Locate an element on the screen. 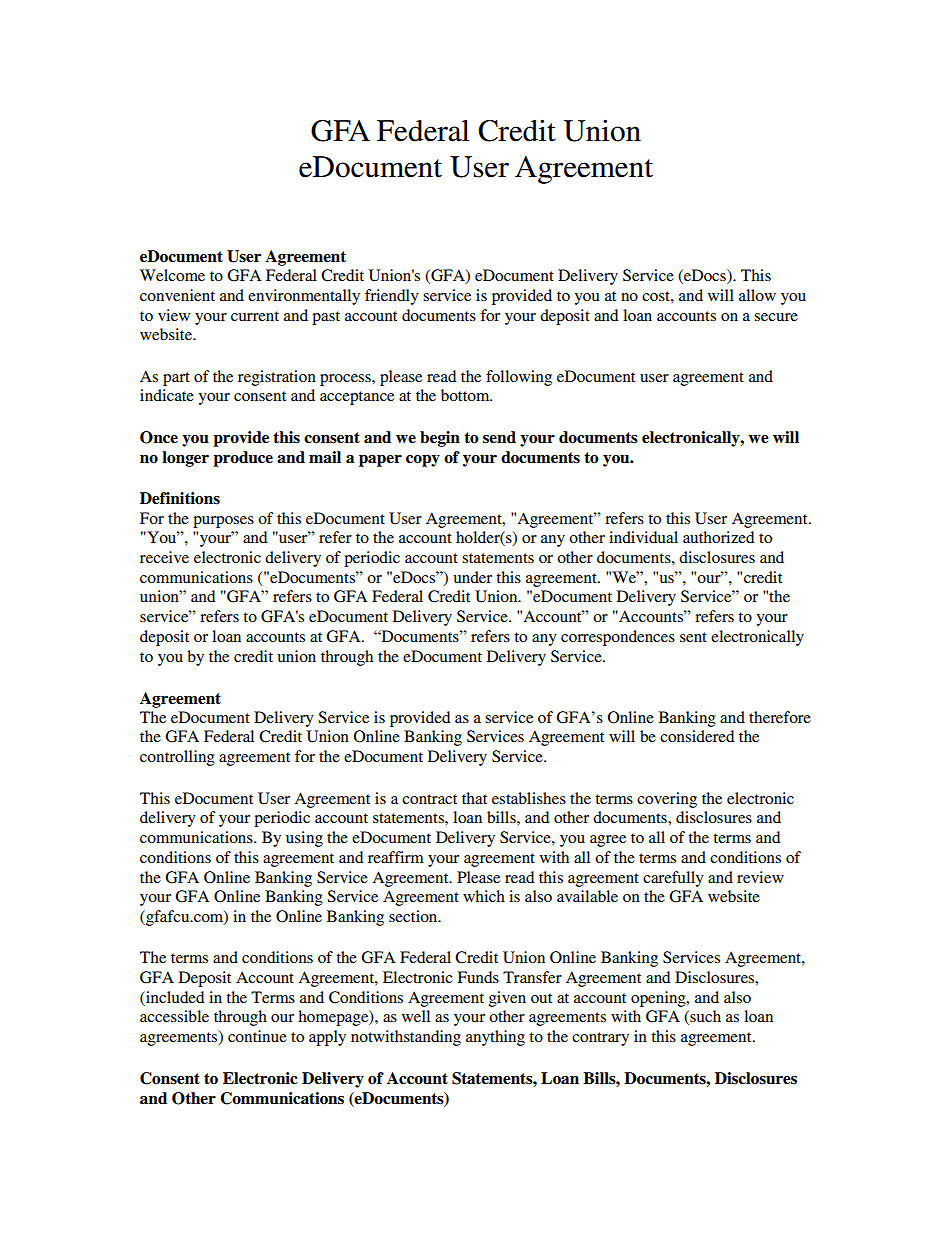  covering is located at coordinates (667, 800).
